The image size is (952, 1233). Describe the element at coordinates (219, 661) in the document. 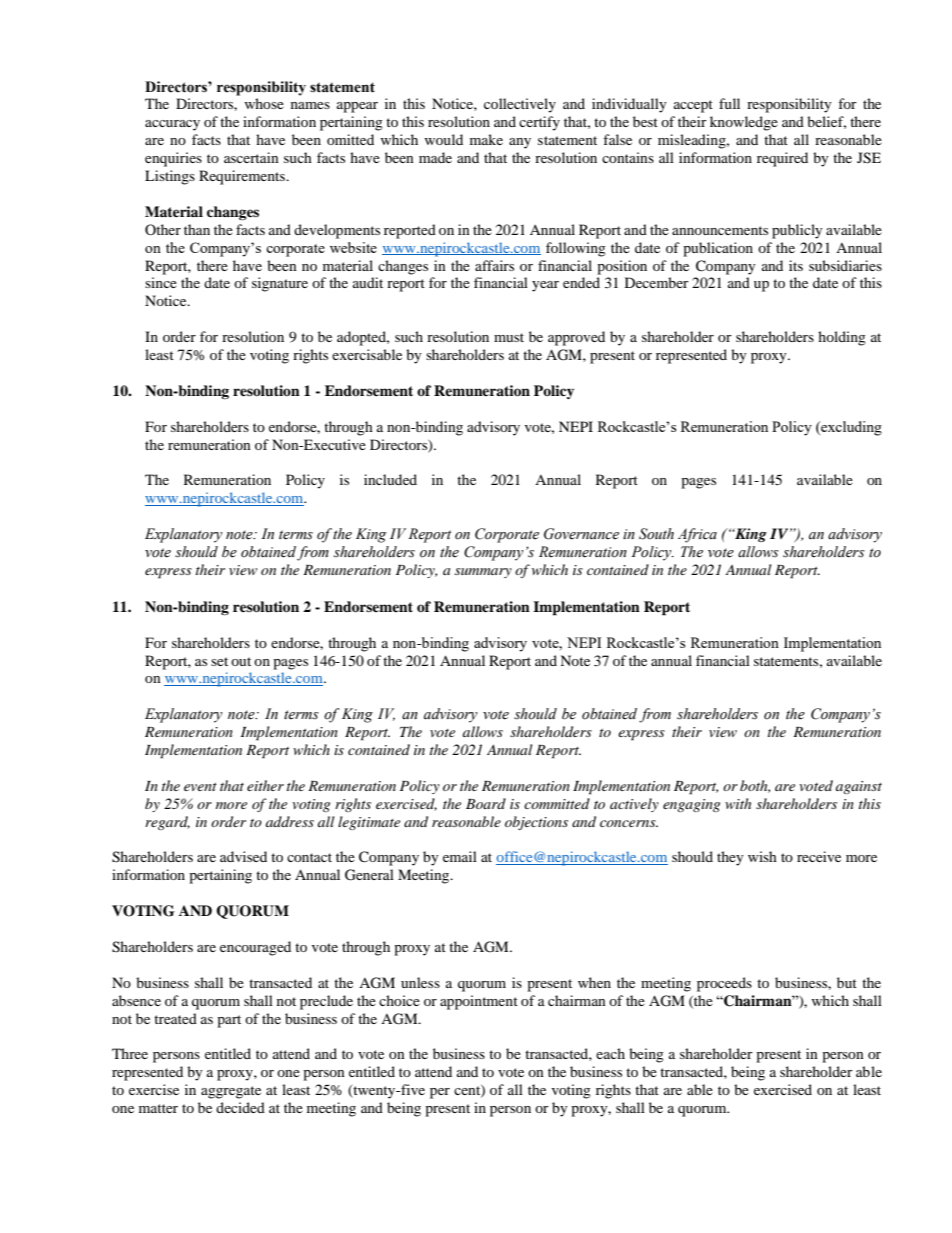

I see `set` at that location.
